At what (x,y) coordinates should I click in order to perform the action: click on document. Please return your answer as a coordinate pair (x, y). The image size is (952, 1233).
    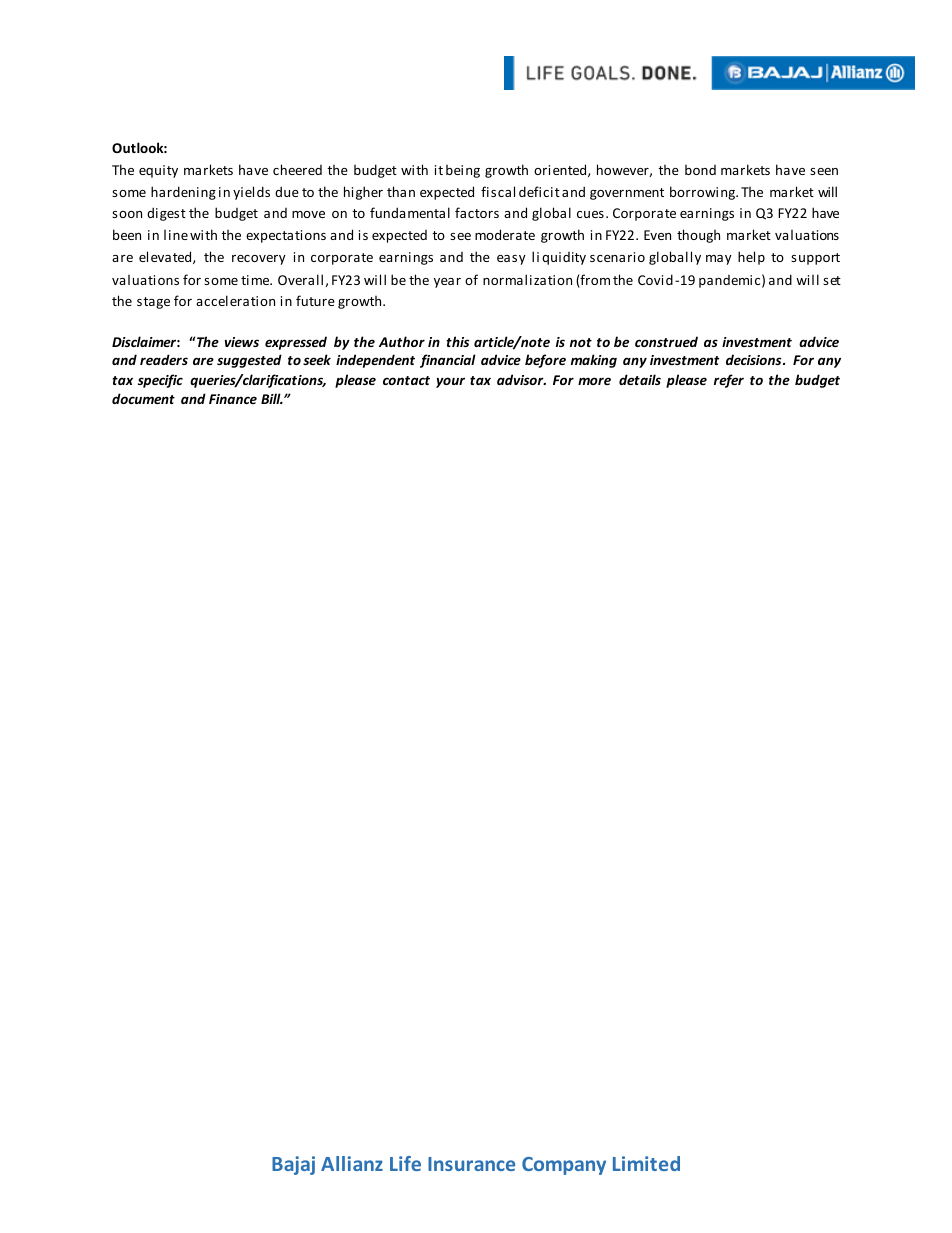
    Looking at the image, I should click on (143, 398).
